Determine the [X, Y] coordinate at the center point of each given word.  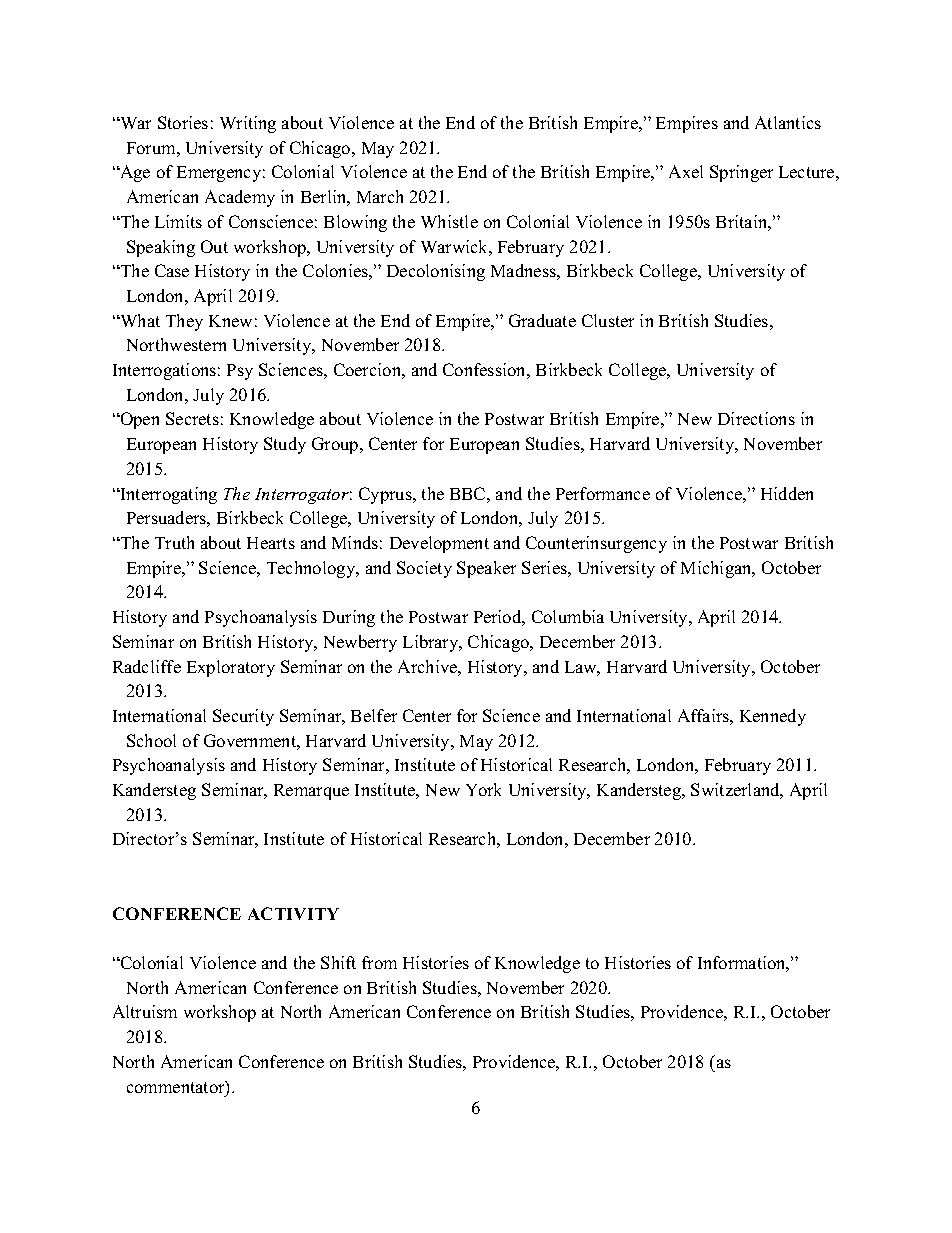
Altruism [145, 1011]
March [380, 196]
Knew [230, 321]
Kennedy [773, 717]
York [483, 789]
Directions [756, 418]
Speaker [486, 569]
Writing [248, 124]
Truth [174, 542]
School [151, 740]
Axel [686, 171]
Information [743, 964]
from [379, 962]
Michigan [717, 569]
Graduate [542, 320]
